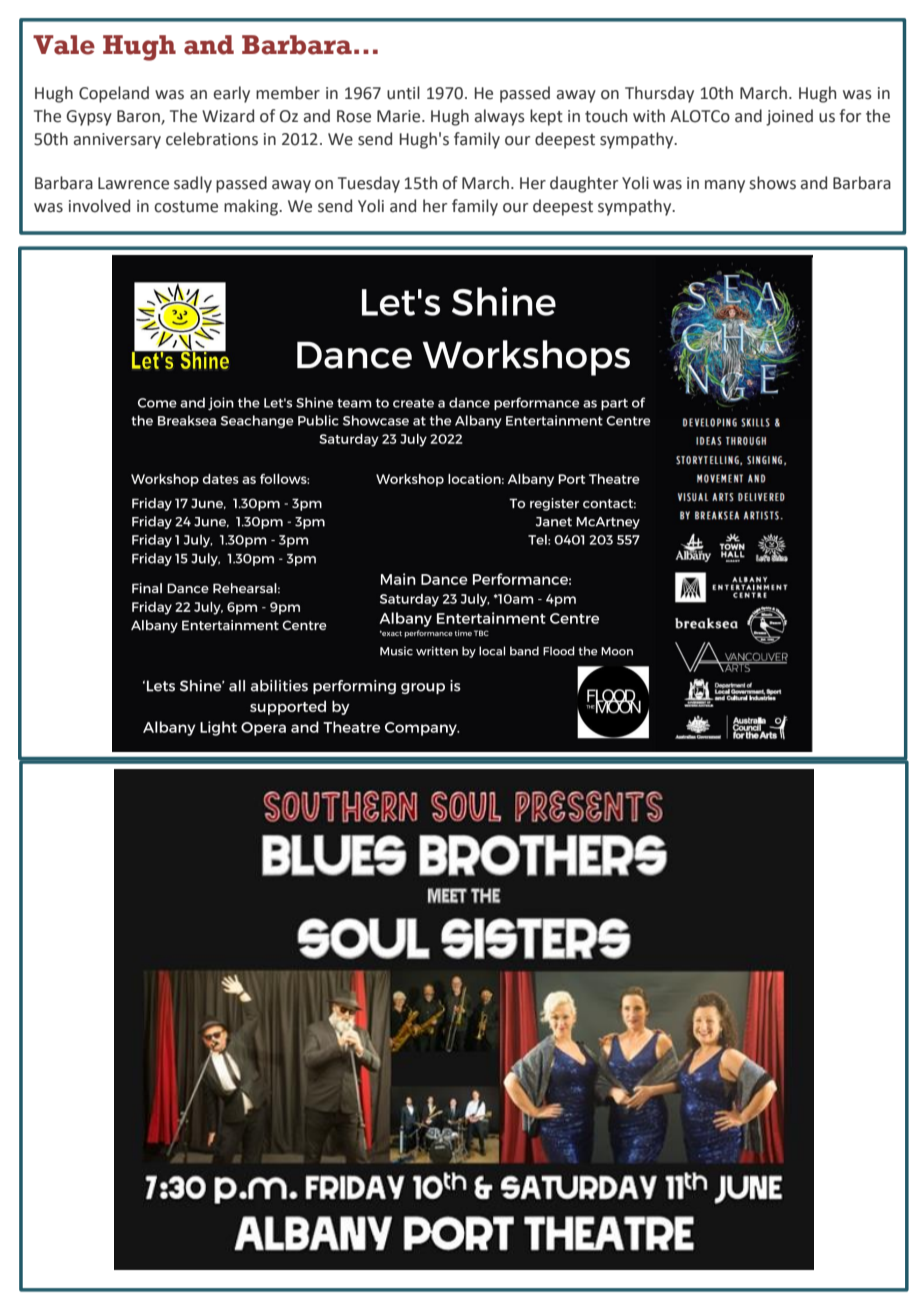 The width and height of the screenshot is (924, 1308). Describe the element at coordinates (114, 94) in the screenshot. I see `Copeland` at that location.
